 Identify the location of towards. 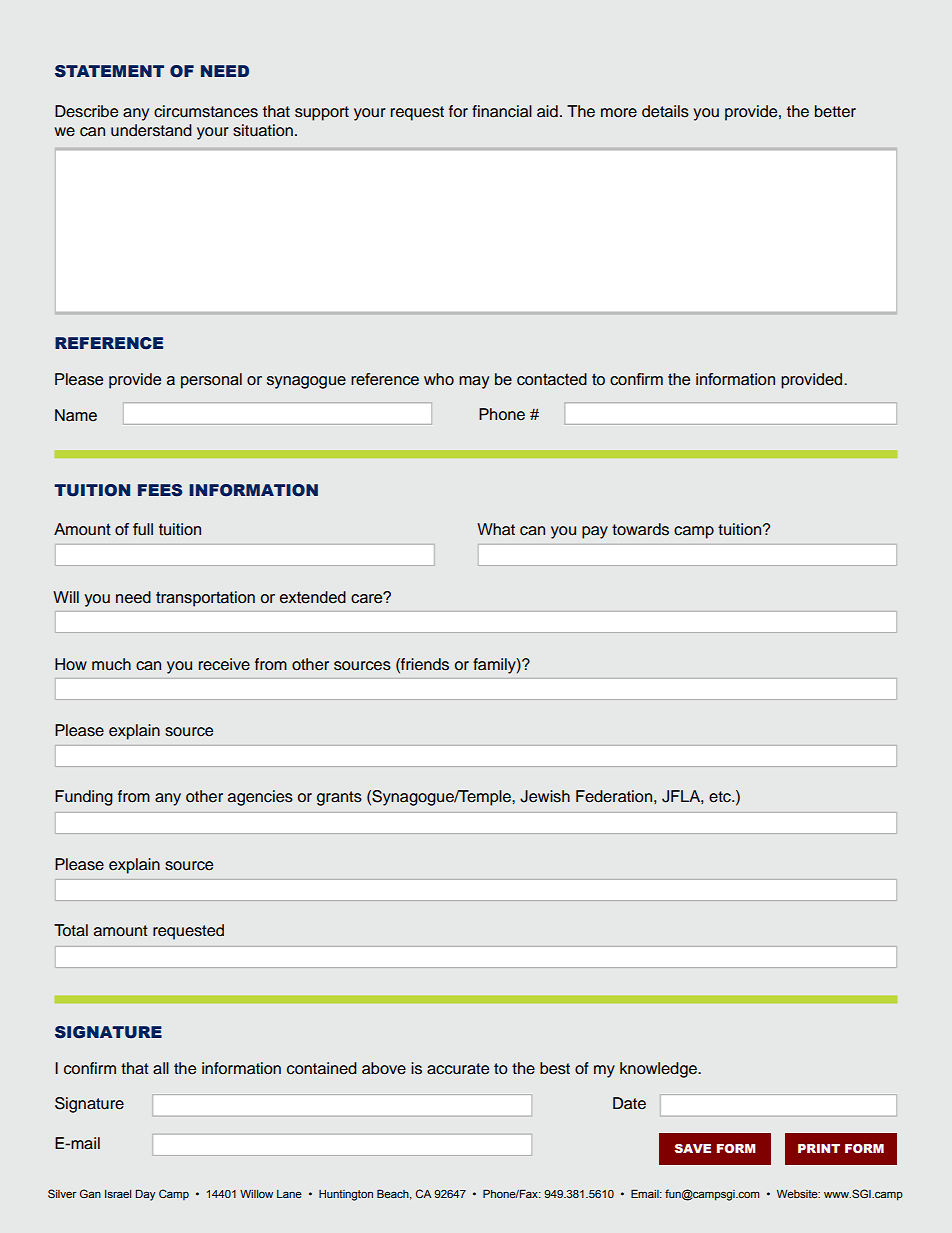
(640, 529).
